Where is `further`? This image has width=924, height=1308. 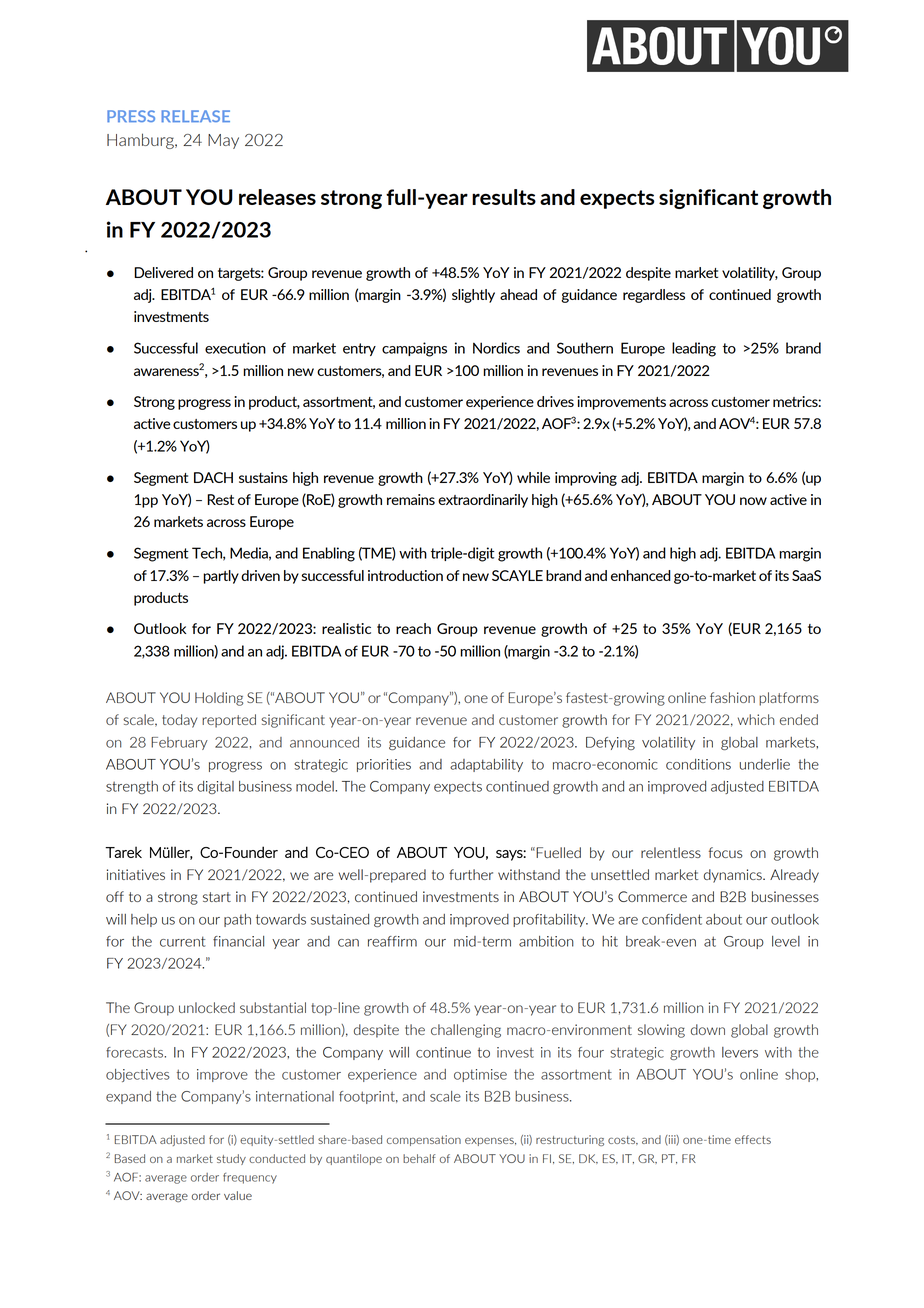 further is located at coordinates (471, 874).
